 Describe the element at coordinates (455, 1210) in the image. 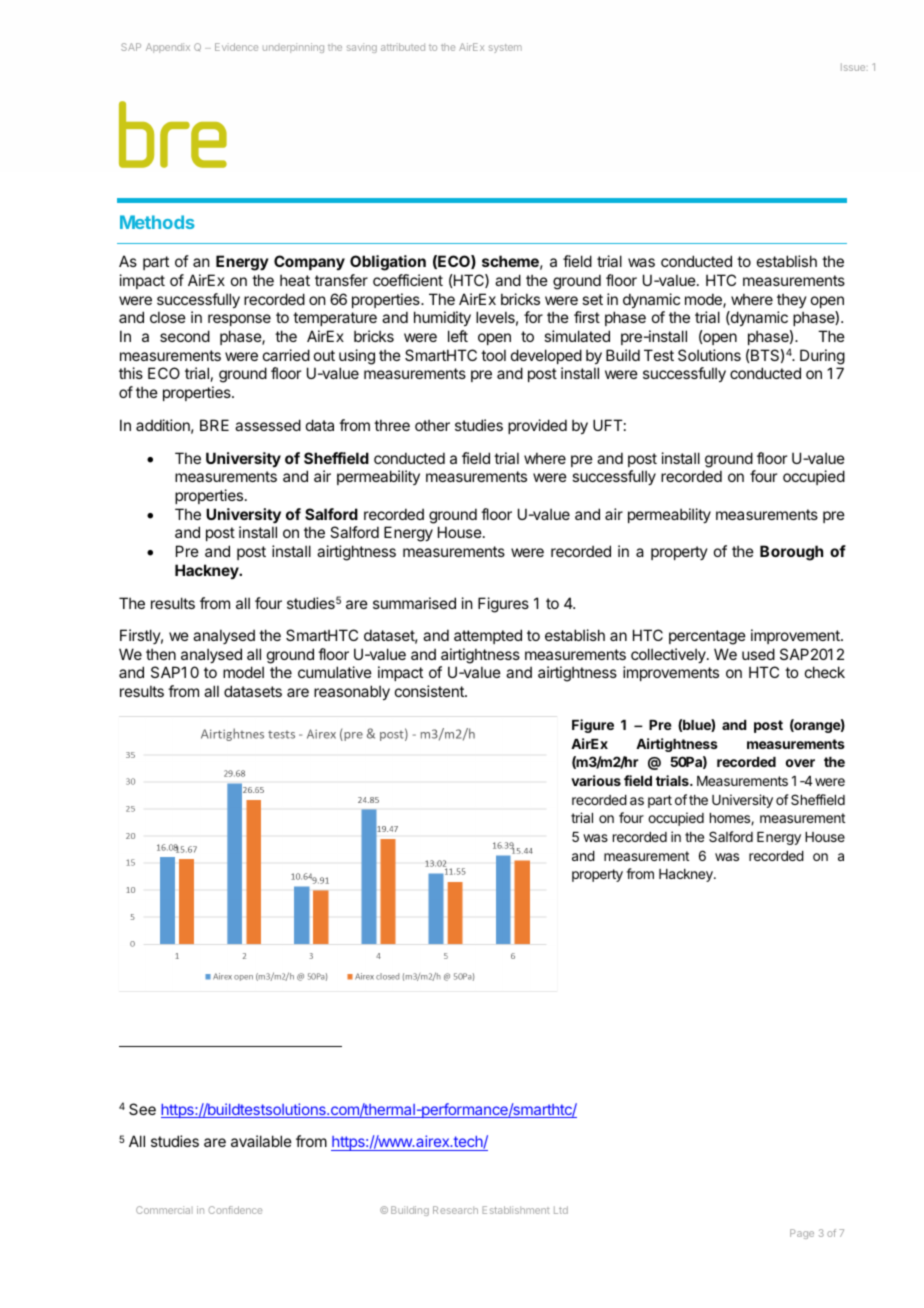

I see `Research` at that location.
